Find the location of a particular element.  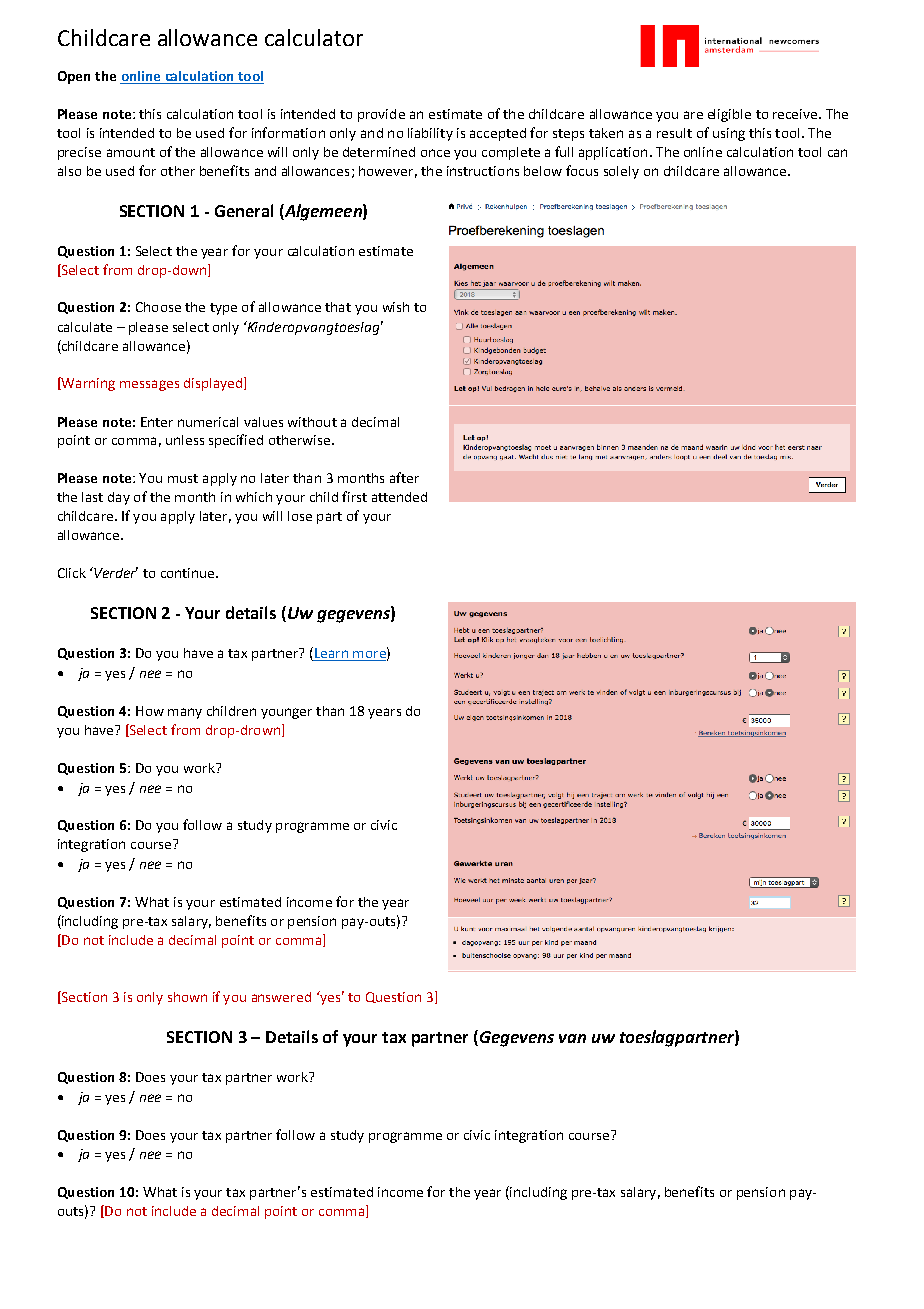

attended is located at coordinates (399, 497).
